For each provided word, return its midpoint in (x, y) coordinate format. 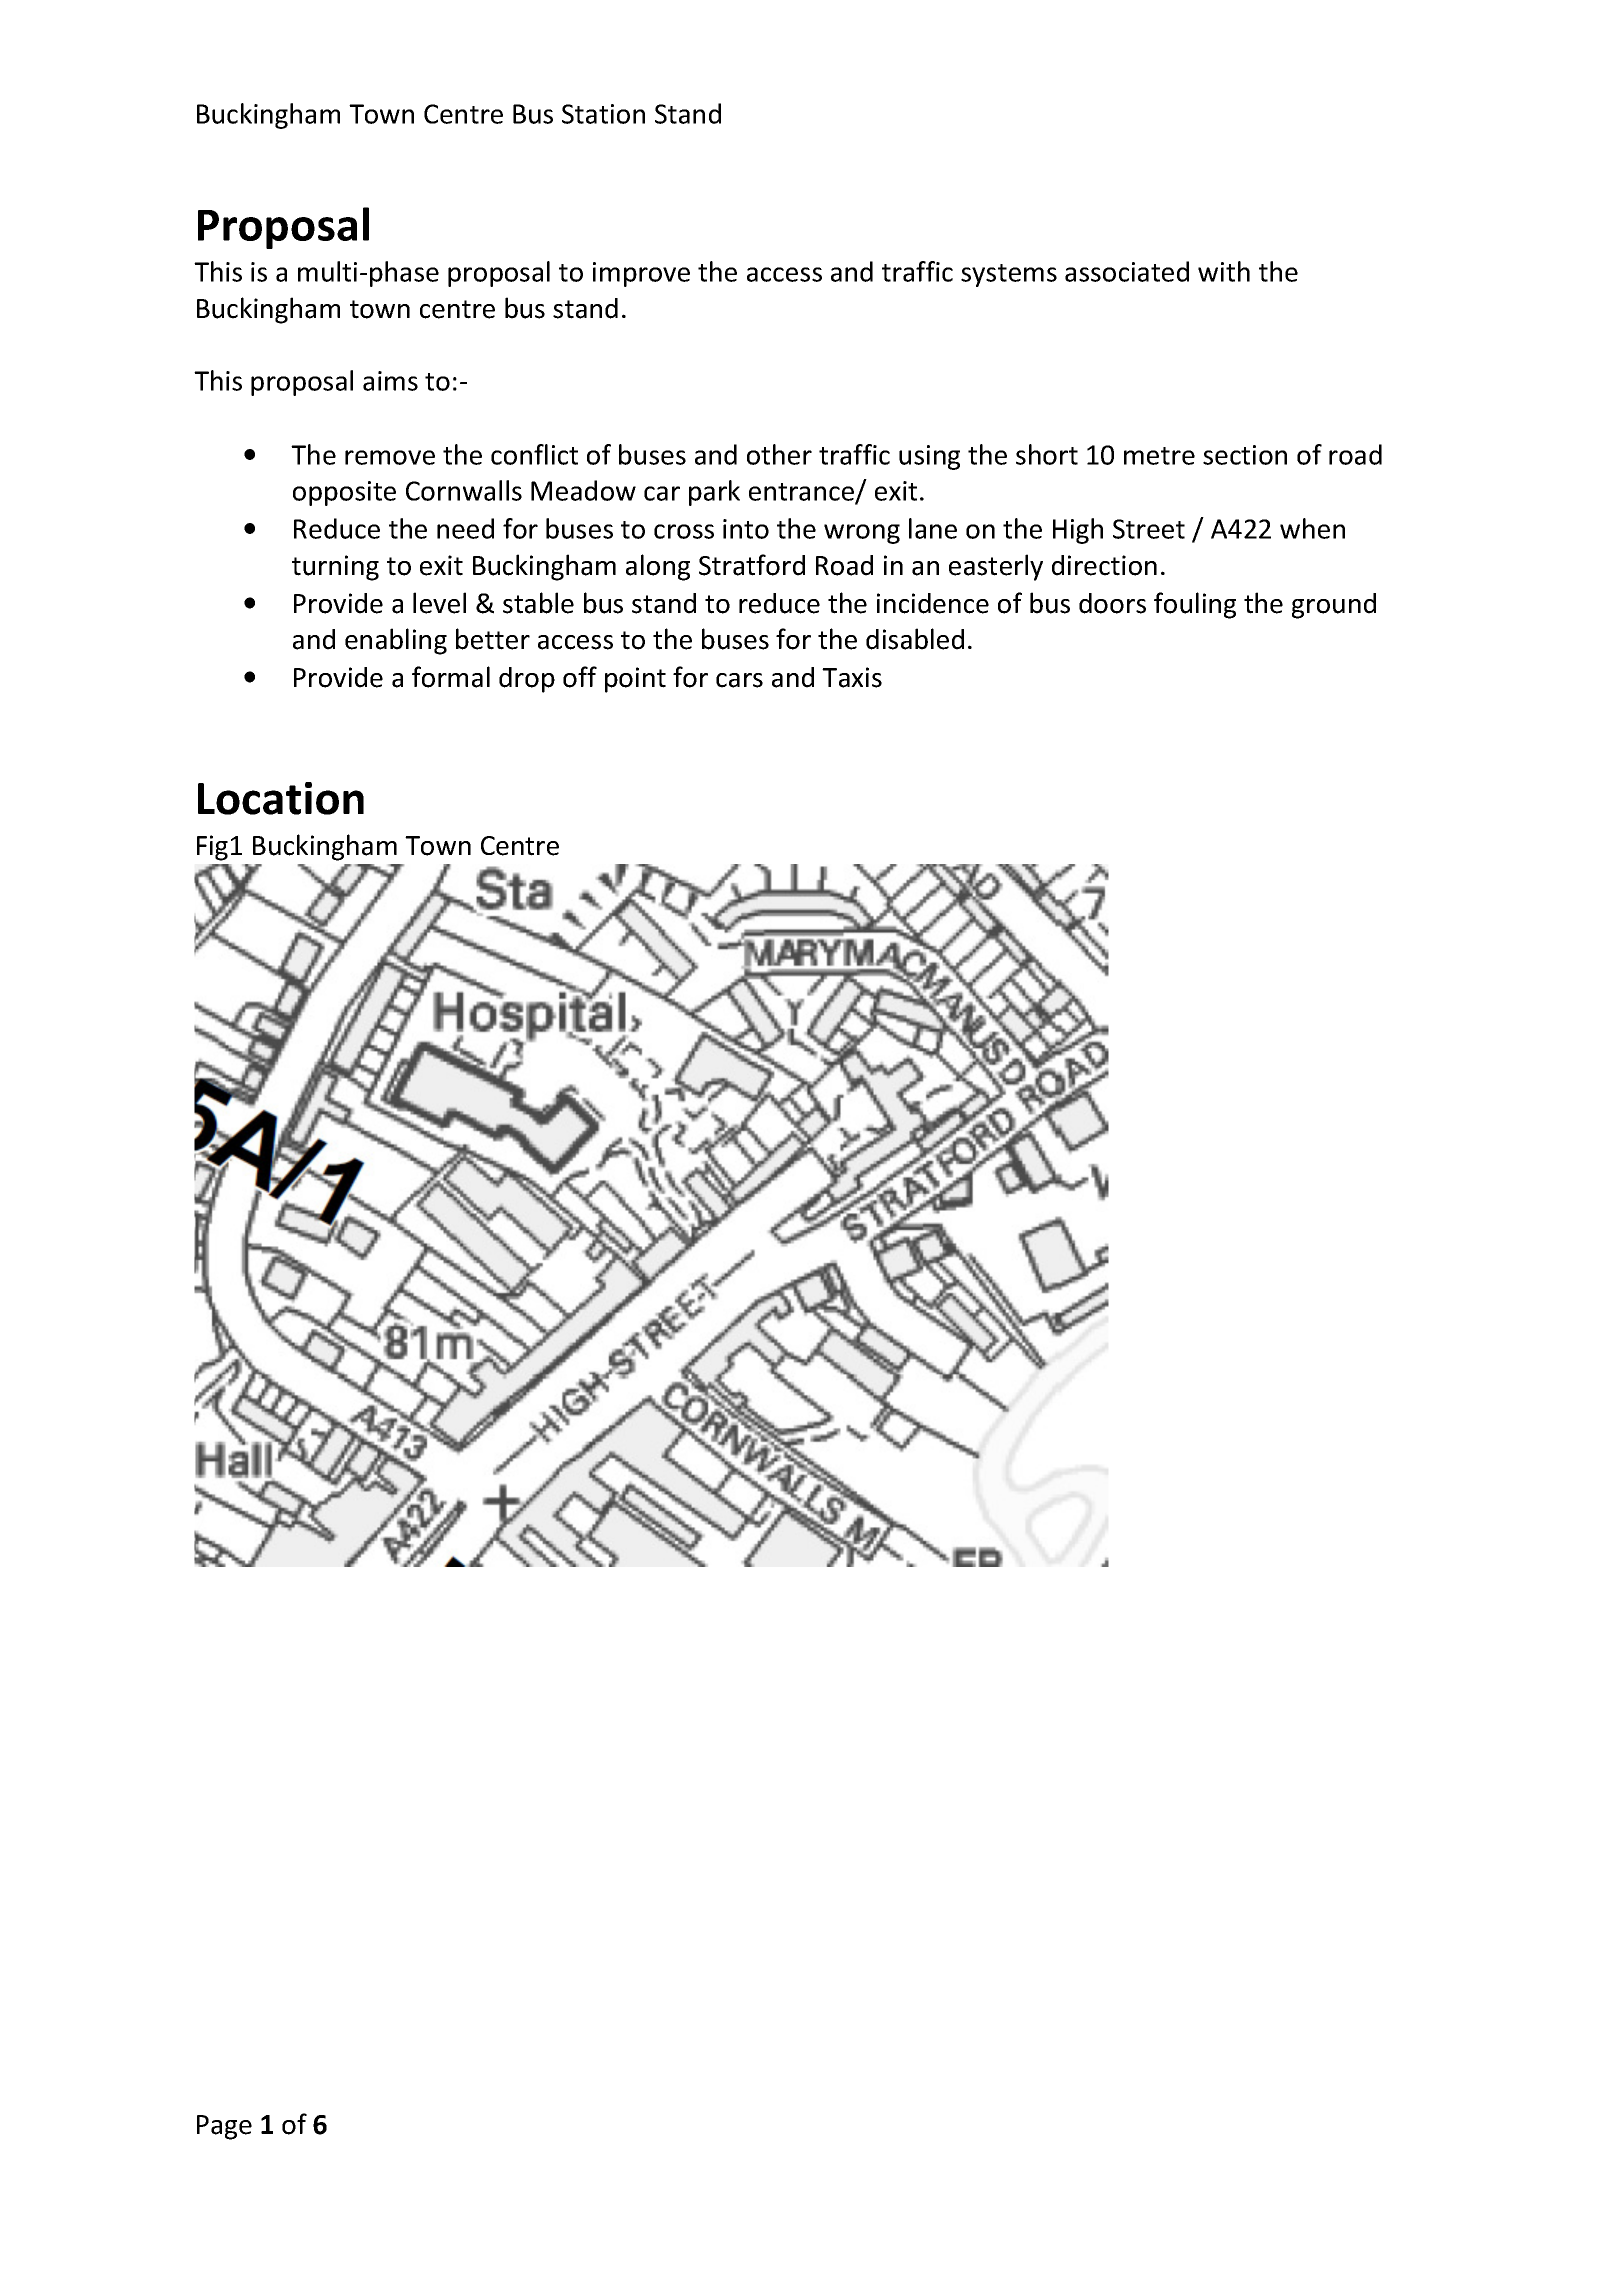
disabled (915, 639)
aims (390, 381)
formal (451, 677)
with (1224, 271)
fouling (1195, 605)
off (580, 677)
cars (739, 680)
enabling (396, 641)
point (635, 680)
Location (281, 798)
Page (224, 2127)
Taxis (852, 677)
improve (641, 274)
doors (1112, 603)
